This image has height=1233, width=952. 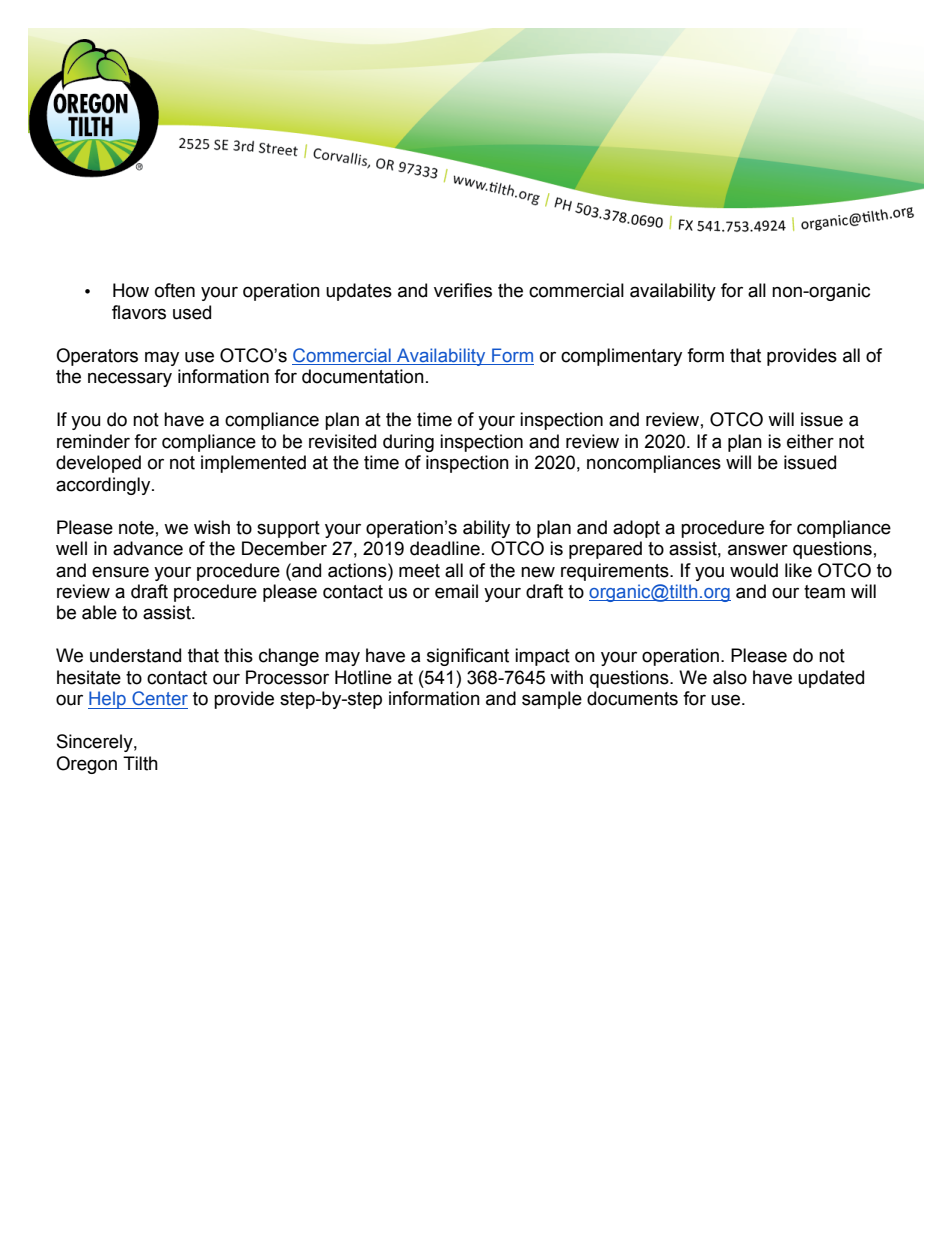 What do you see at coordinates (456, 591) in the image?
I see `email` at bounding box center [456, 591].
